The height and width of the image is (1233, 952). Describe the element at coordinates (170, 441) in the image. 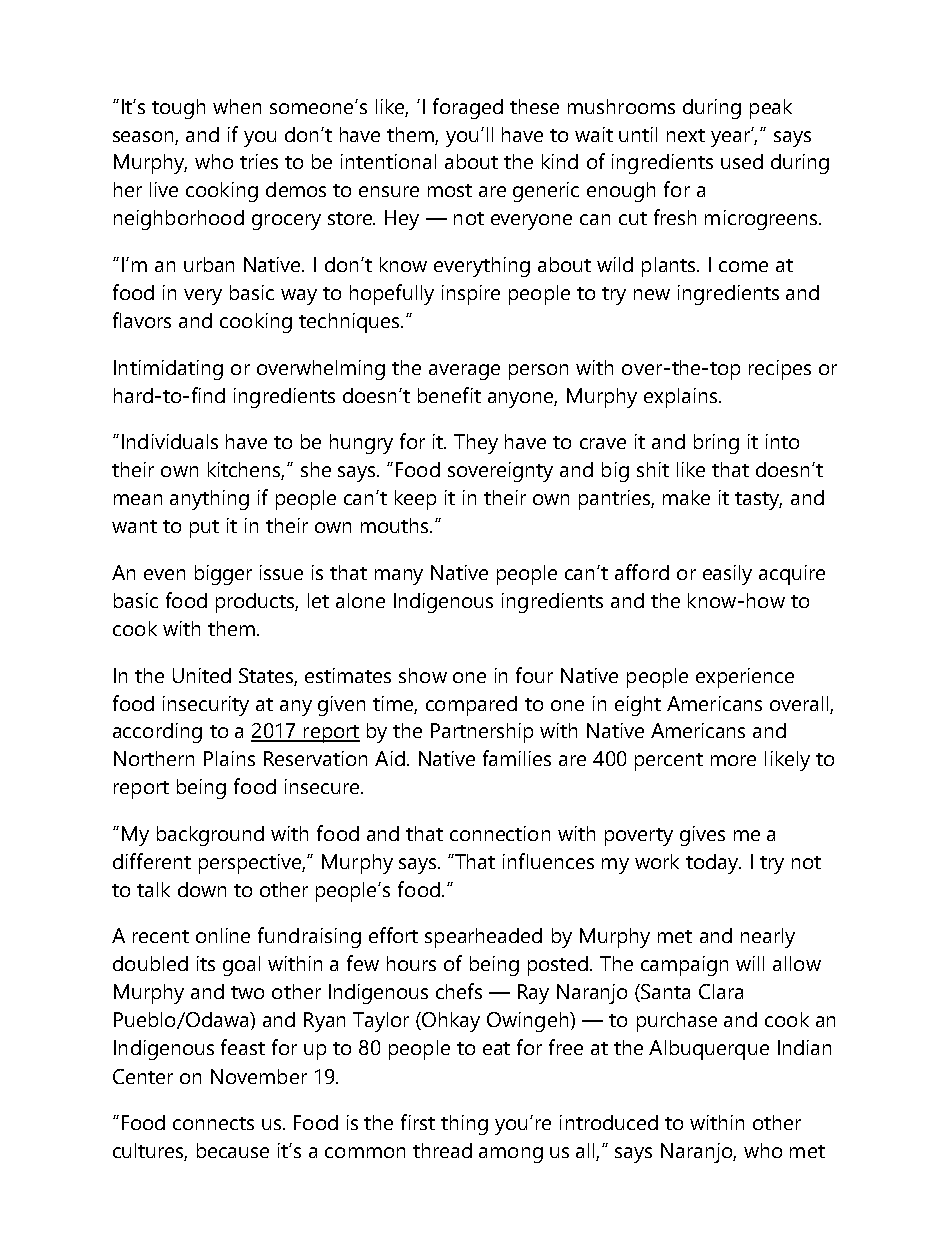

I see `Individuals` at that location.
